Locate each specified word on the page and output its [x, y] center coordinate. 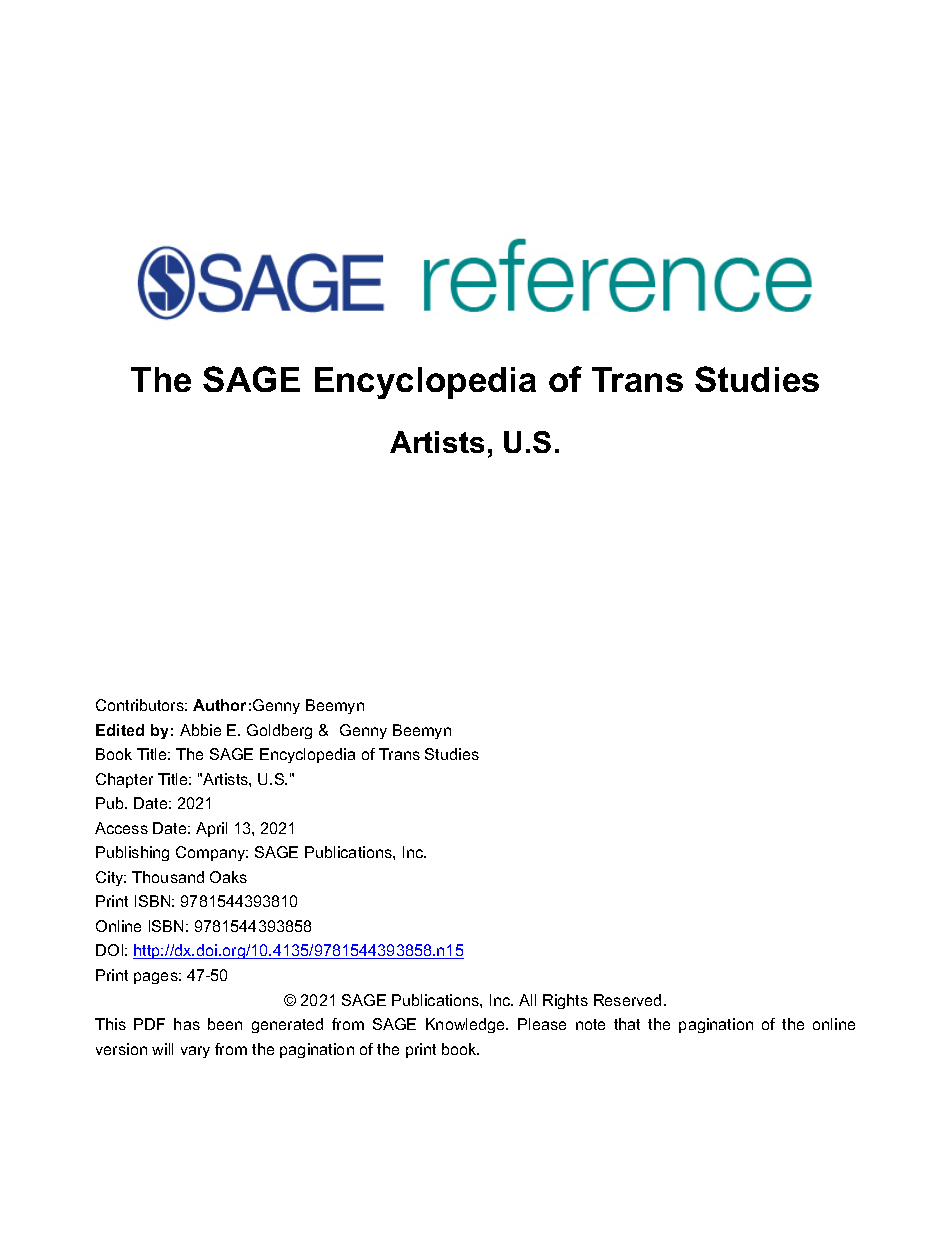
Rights [565, 1001]
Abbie [200, 730]
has [187, 1024]
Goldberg [279, 731]
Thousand [168, 877]
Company [212, 853]
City [111, 878]
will [162, 1049]
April [211, 829]
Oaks [228, 877]
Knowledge [467, 1025]
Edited [120, 730]
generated [287, 1025]
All [527, 1000]
